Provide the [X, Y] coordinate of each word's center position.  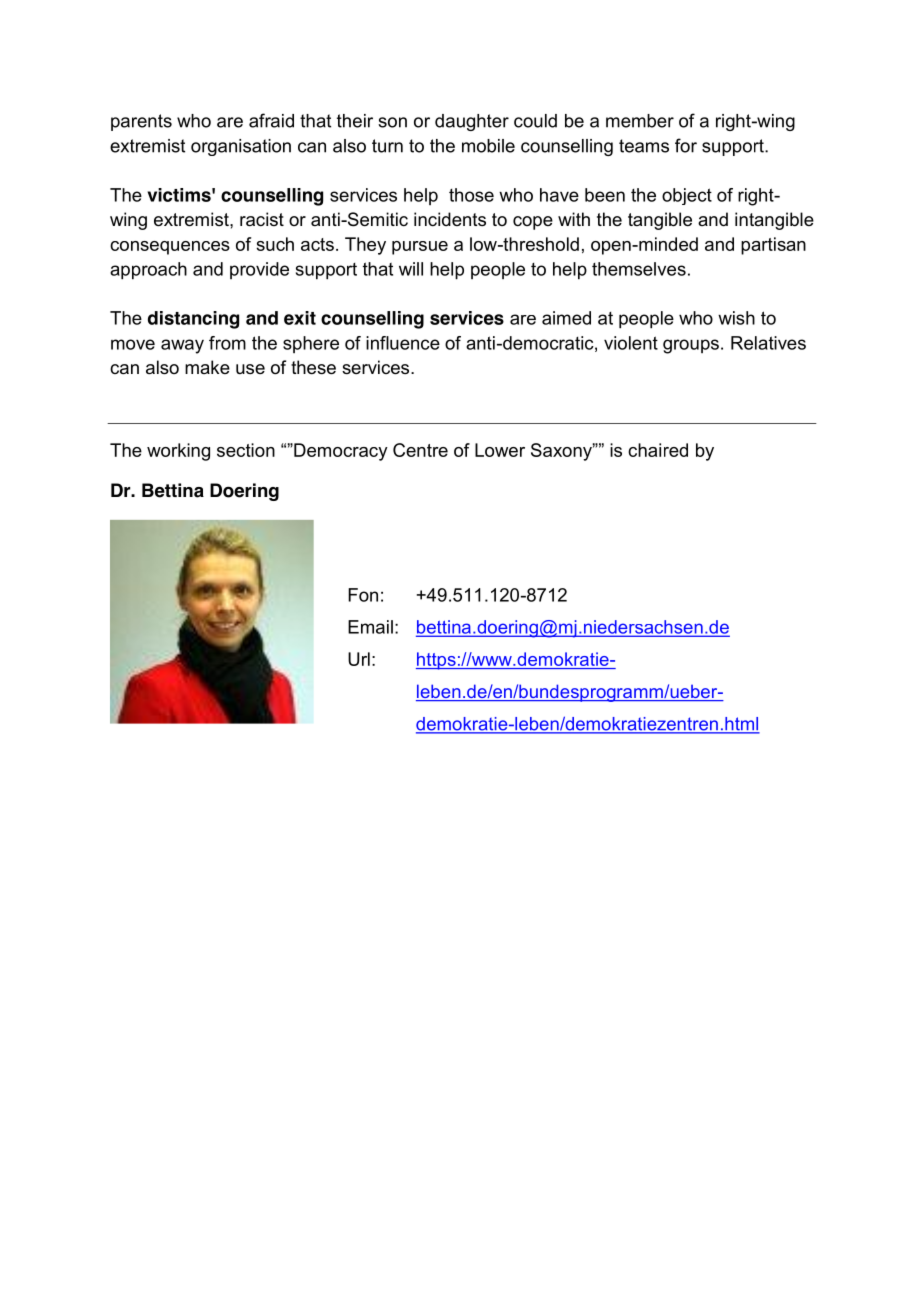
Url [359, 659]
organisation [241, 147]
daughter [472, 122]
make [207, 367]
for [686, 145]
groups [691, 346]
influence [403, 343]
